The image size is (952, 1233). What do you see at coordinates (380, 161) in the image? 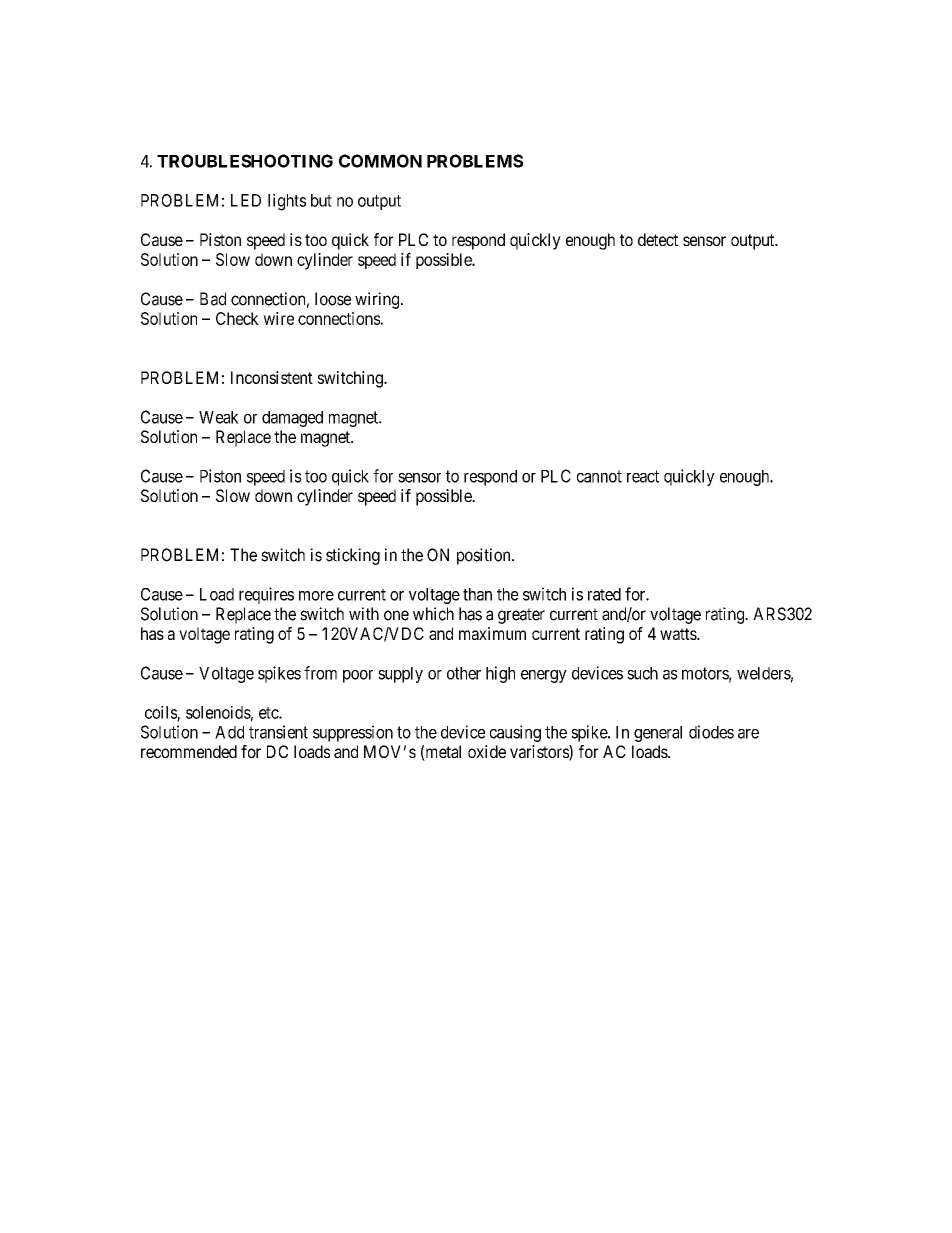
I see `COMMON` at bounding box center [380, 161].
